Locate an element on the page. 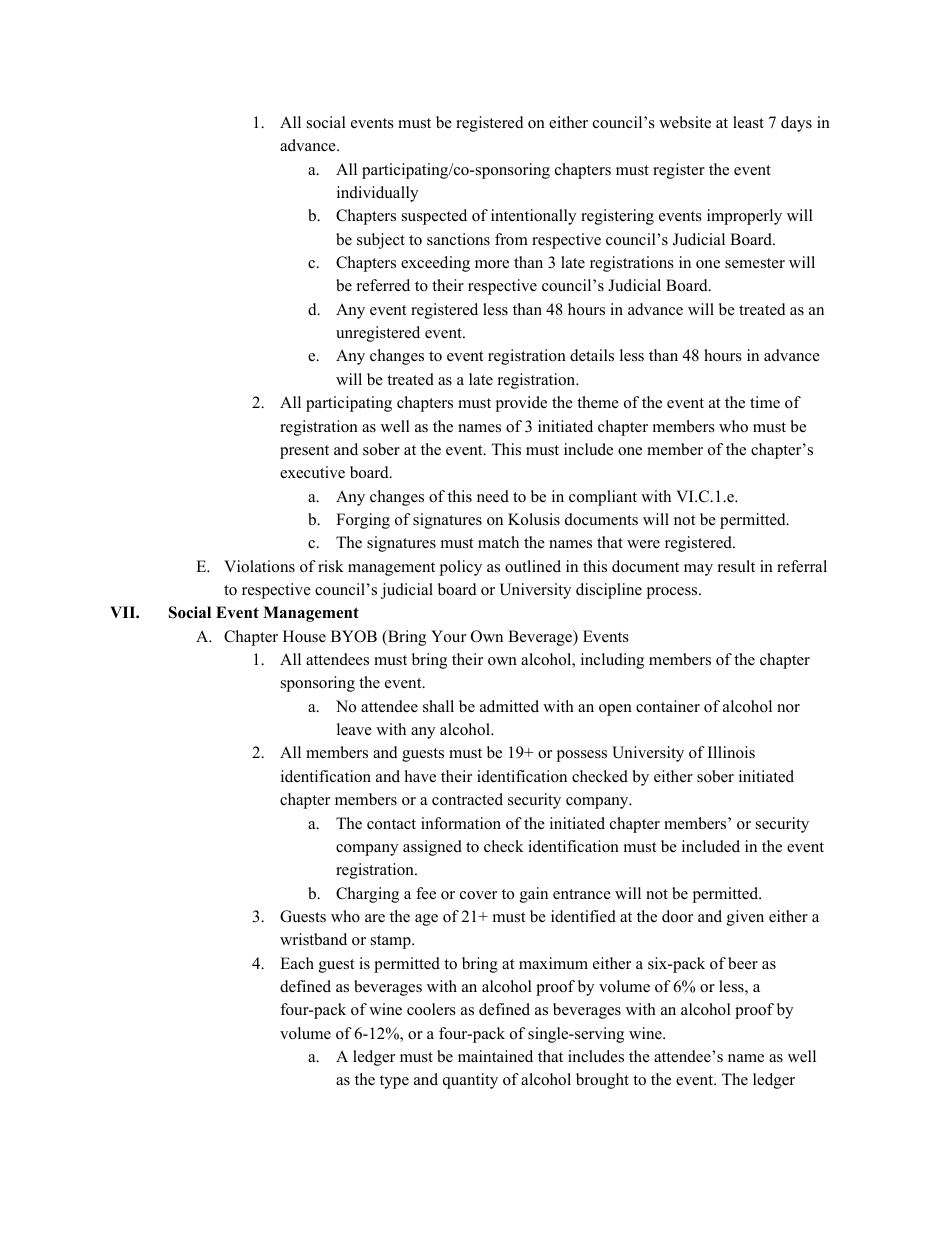  maintained is located at coordinates (495, 1056).
